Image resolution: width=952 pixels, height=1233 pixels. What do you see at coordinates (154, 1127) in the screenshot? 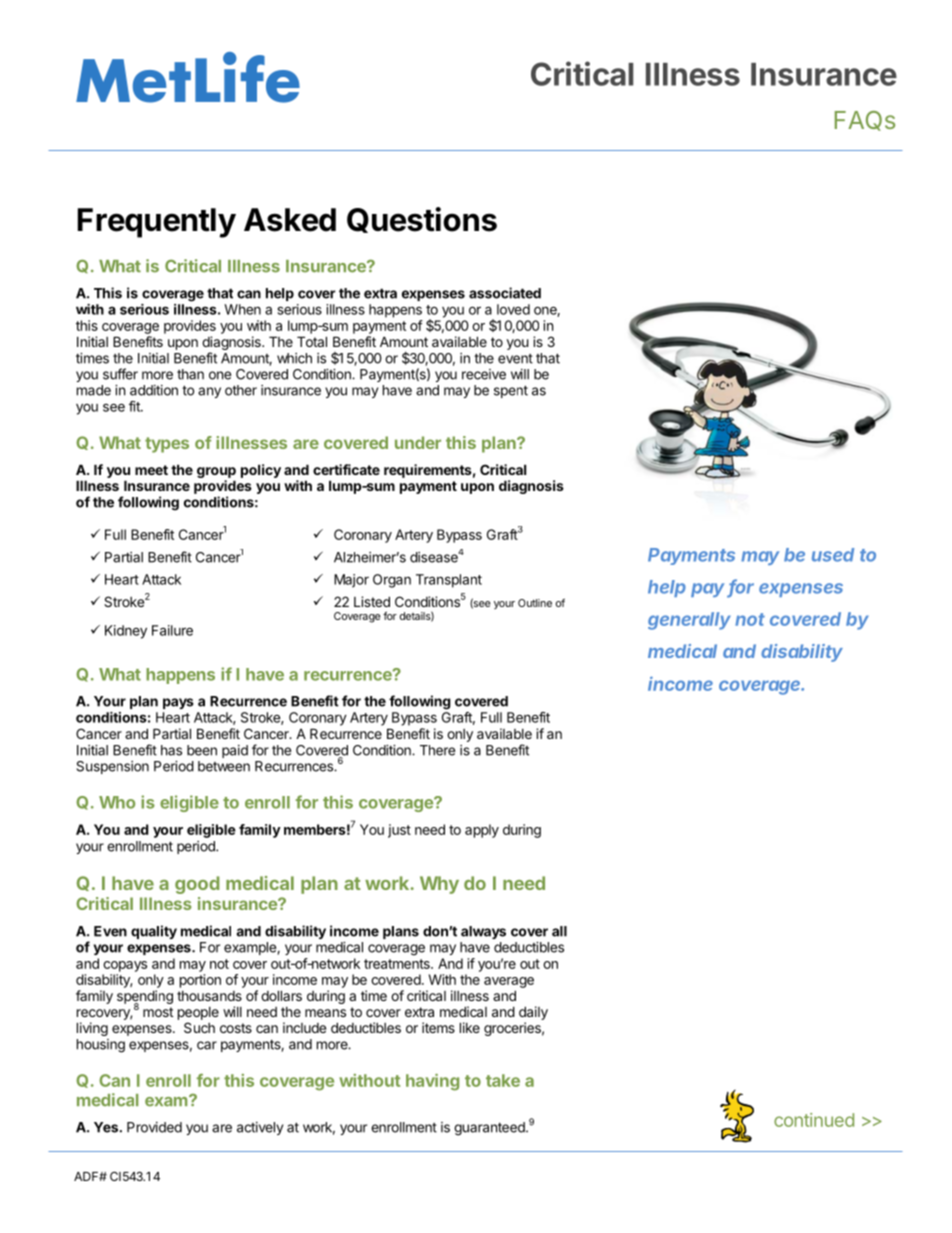
I see `Provided` at bounding box center [154, 1127].
